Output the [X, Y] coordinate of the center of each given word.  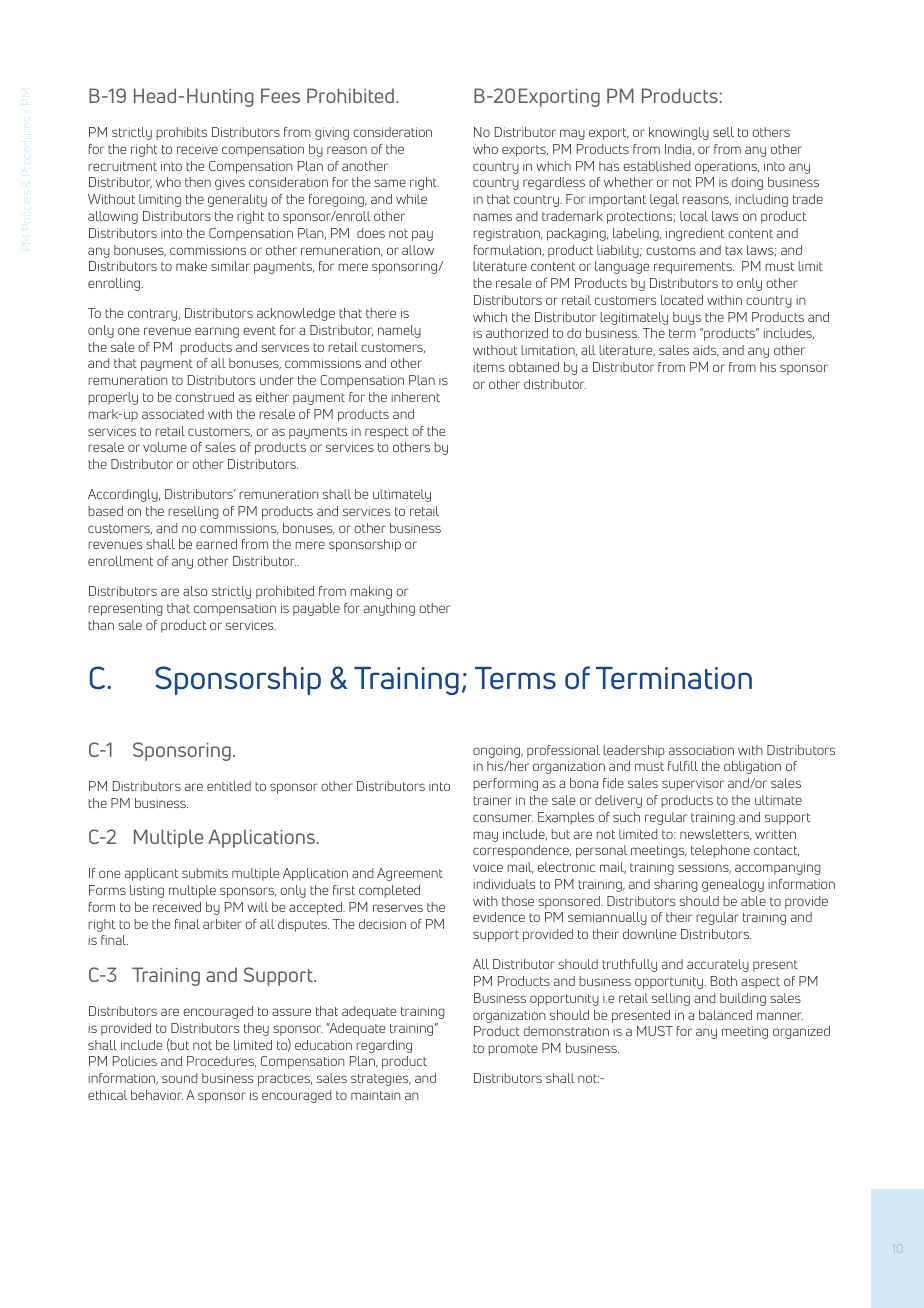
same [390, 183]
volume [165, 447]
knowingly [679, 133]
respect [386, 433]
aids [706, 351]
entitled [229, 786]
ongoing [498, 751]
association [701, 750]
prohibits [181, 133]
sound [180, 1078]
